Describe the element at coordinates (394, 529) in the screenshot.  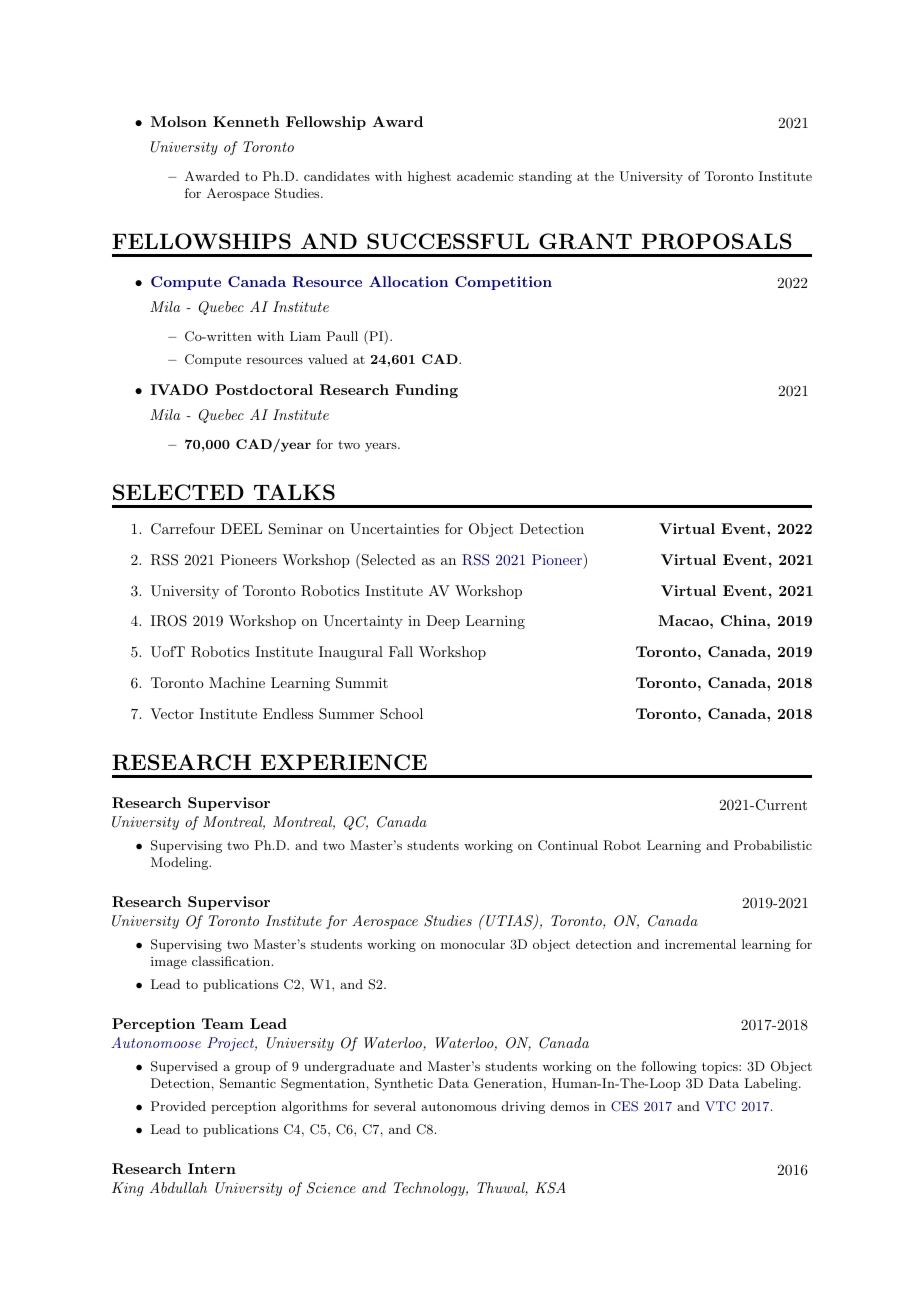
I see `Uncertainties` at that location.
